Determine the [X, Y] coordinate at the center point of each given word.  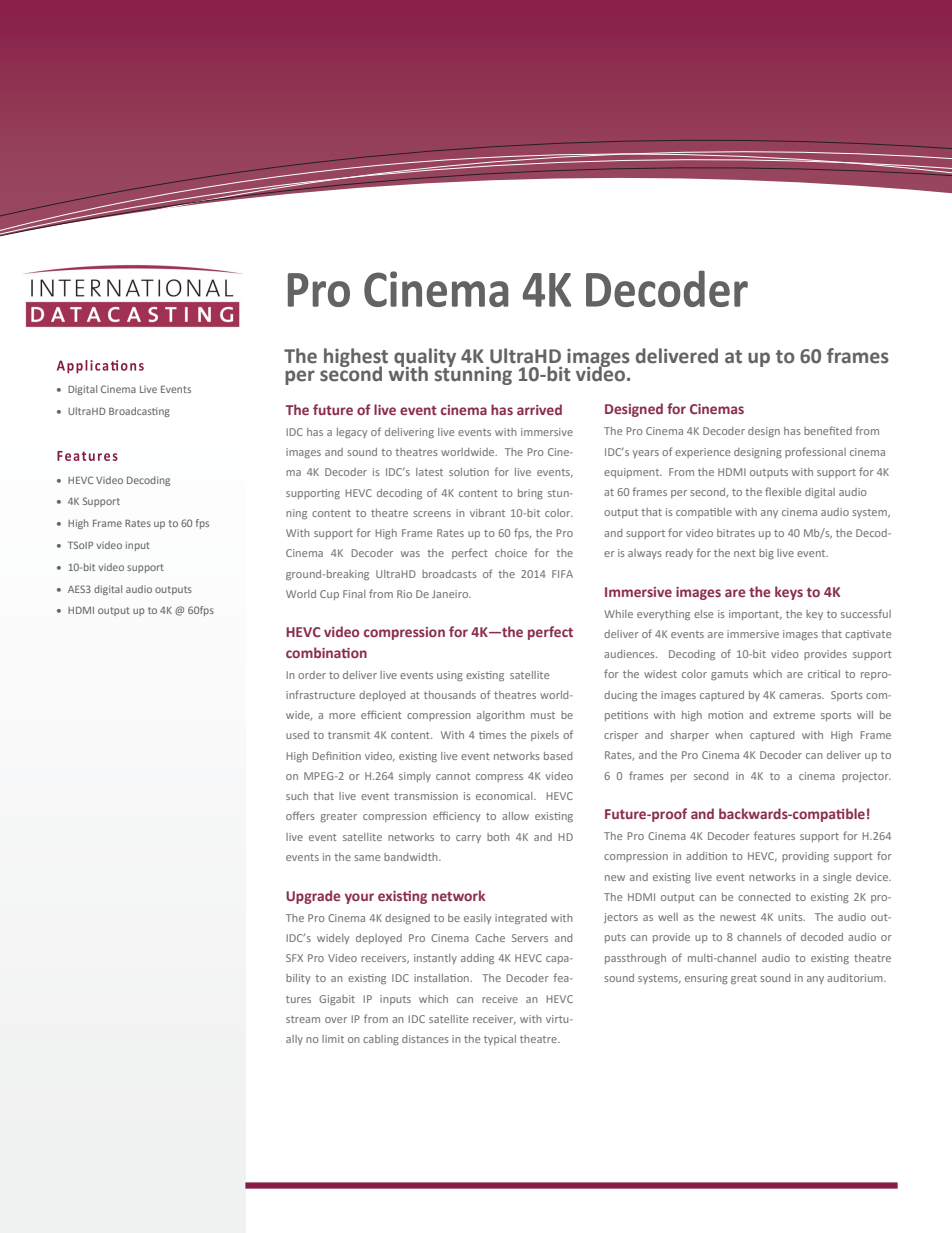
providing [805, 857]
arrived [539, 409]
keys [789, 593]
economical [505, 796]
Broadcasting [139, 412]
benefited [828, 430]
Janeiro [451, 594]
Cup [329, 595]
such [297, 796]
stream [303, 1019]
